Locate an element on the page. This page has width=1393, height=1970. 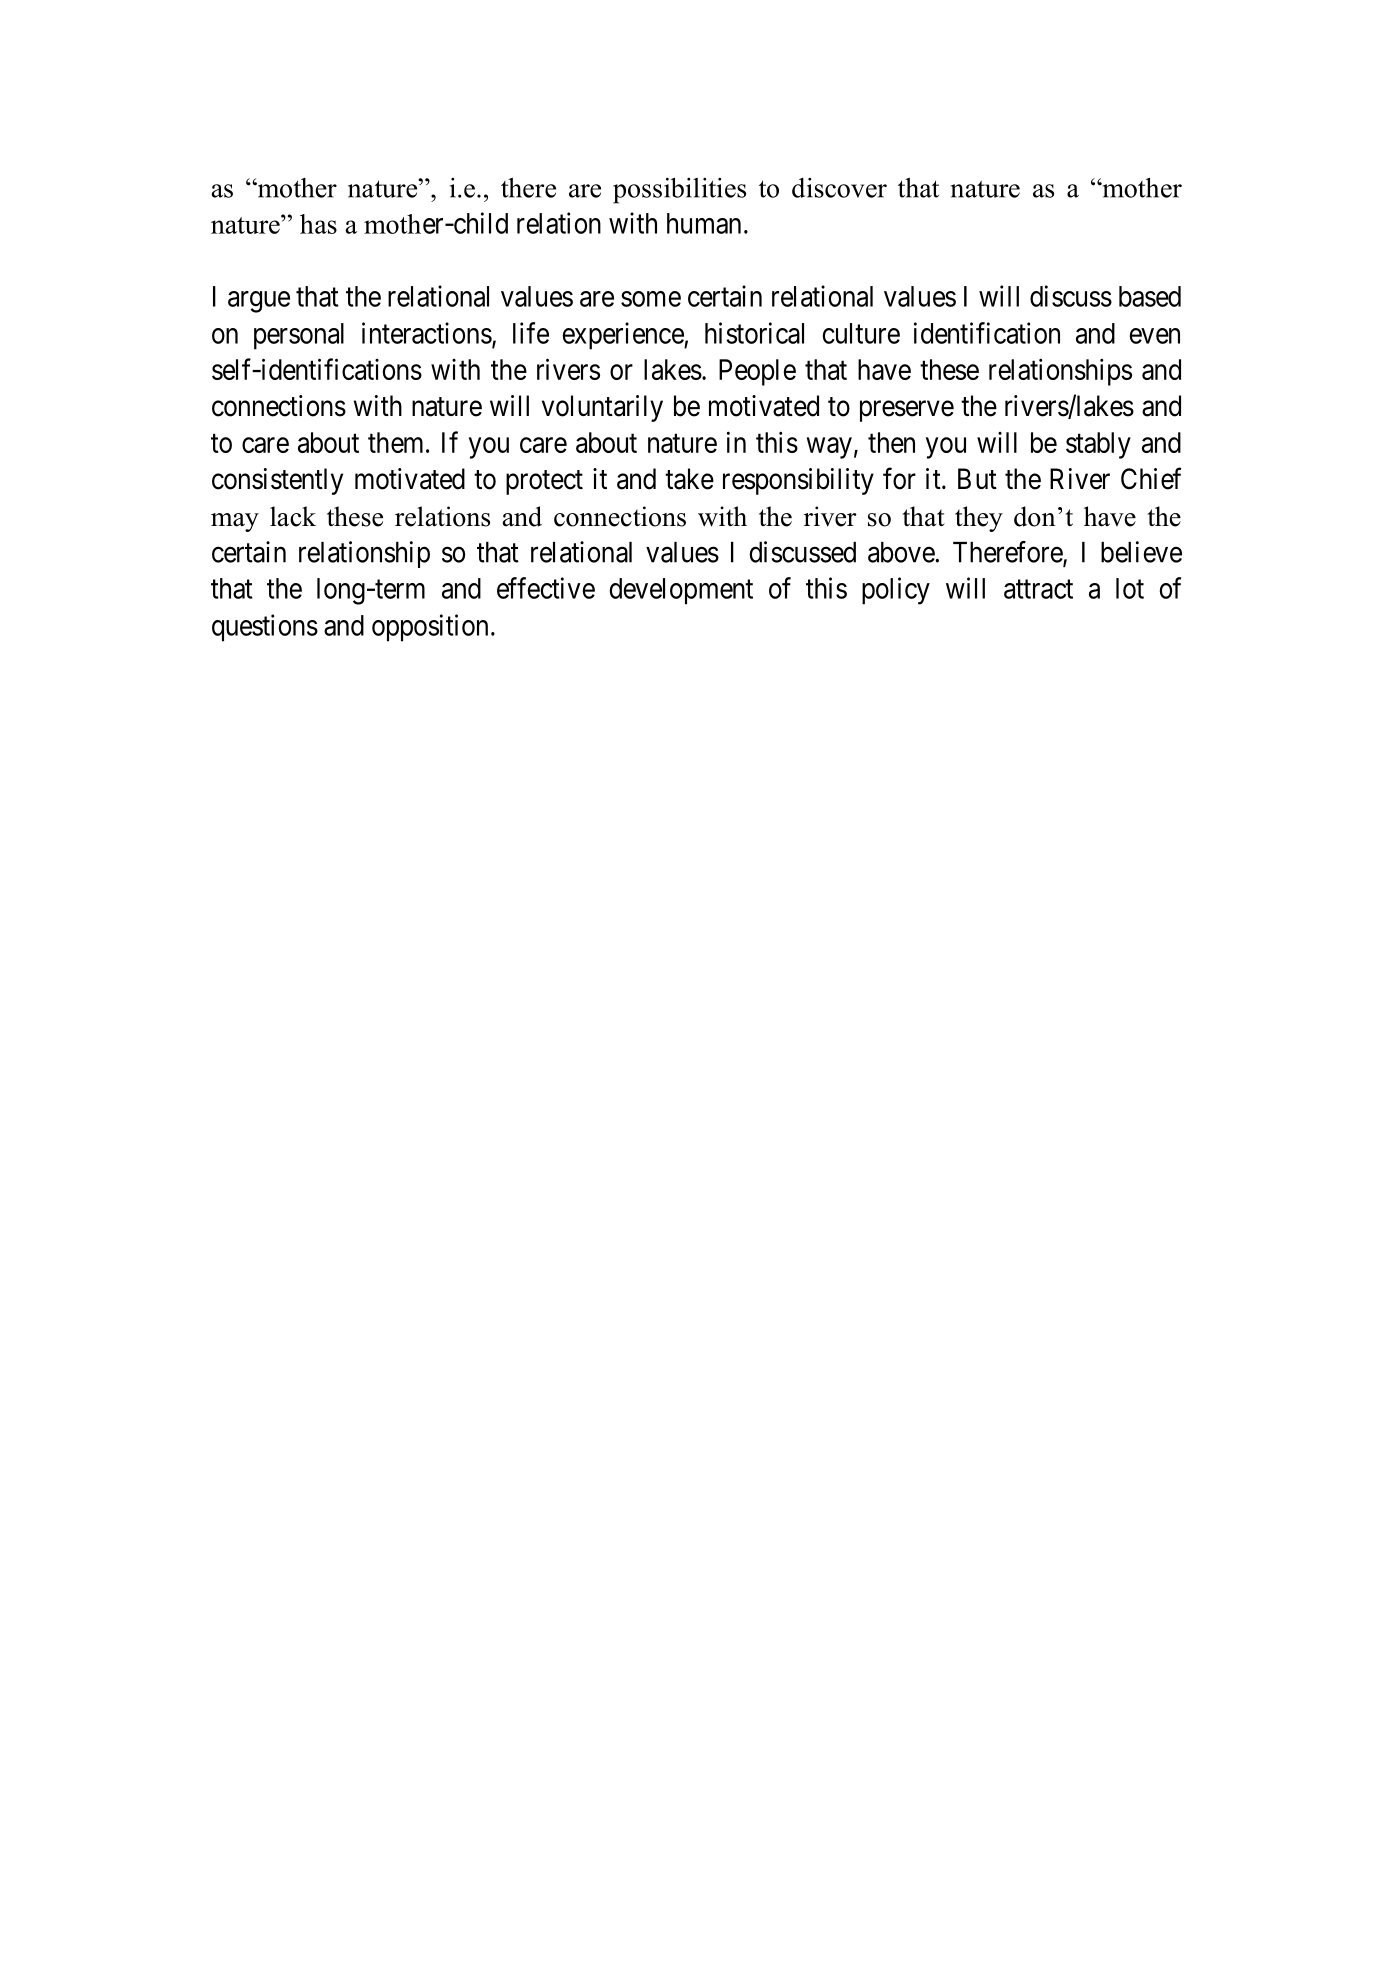
argue is located at coordinates (259, 302).
